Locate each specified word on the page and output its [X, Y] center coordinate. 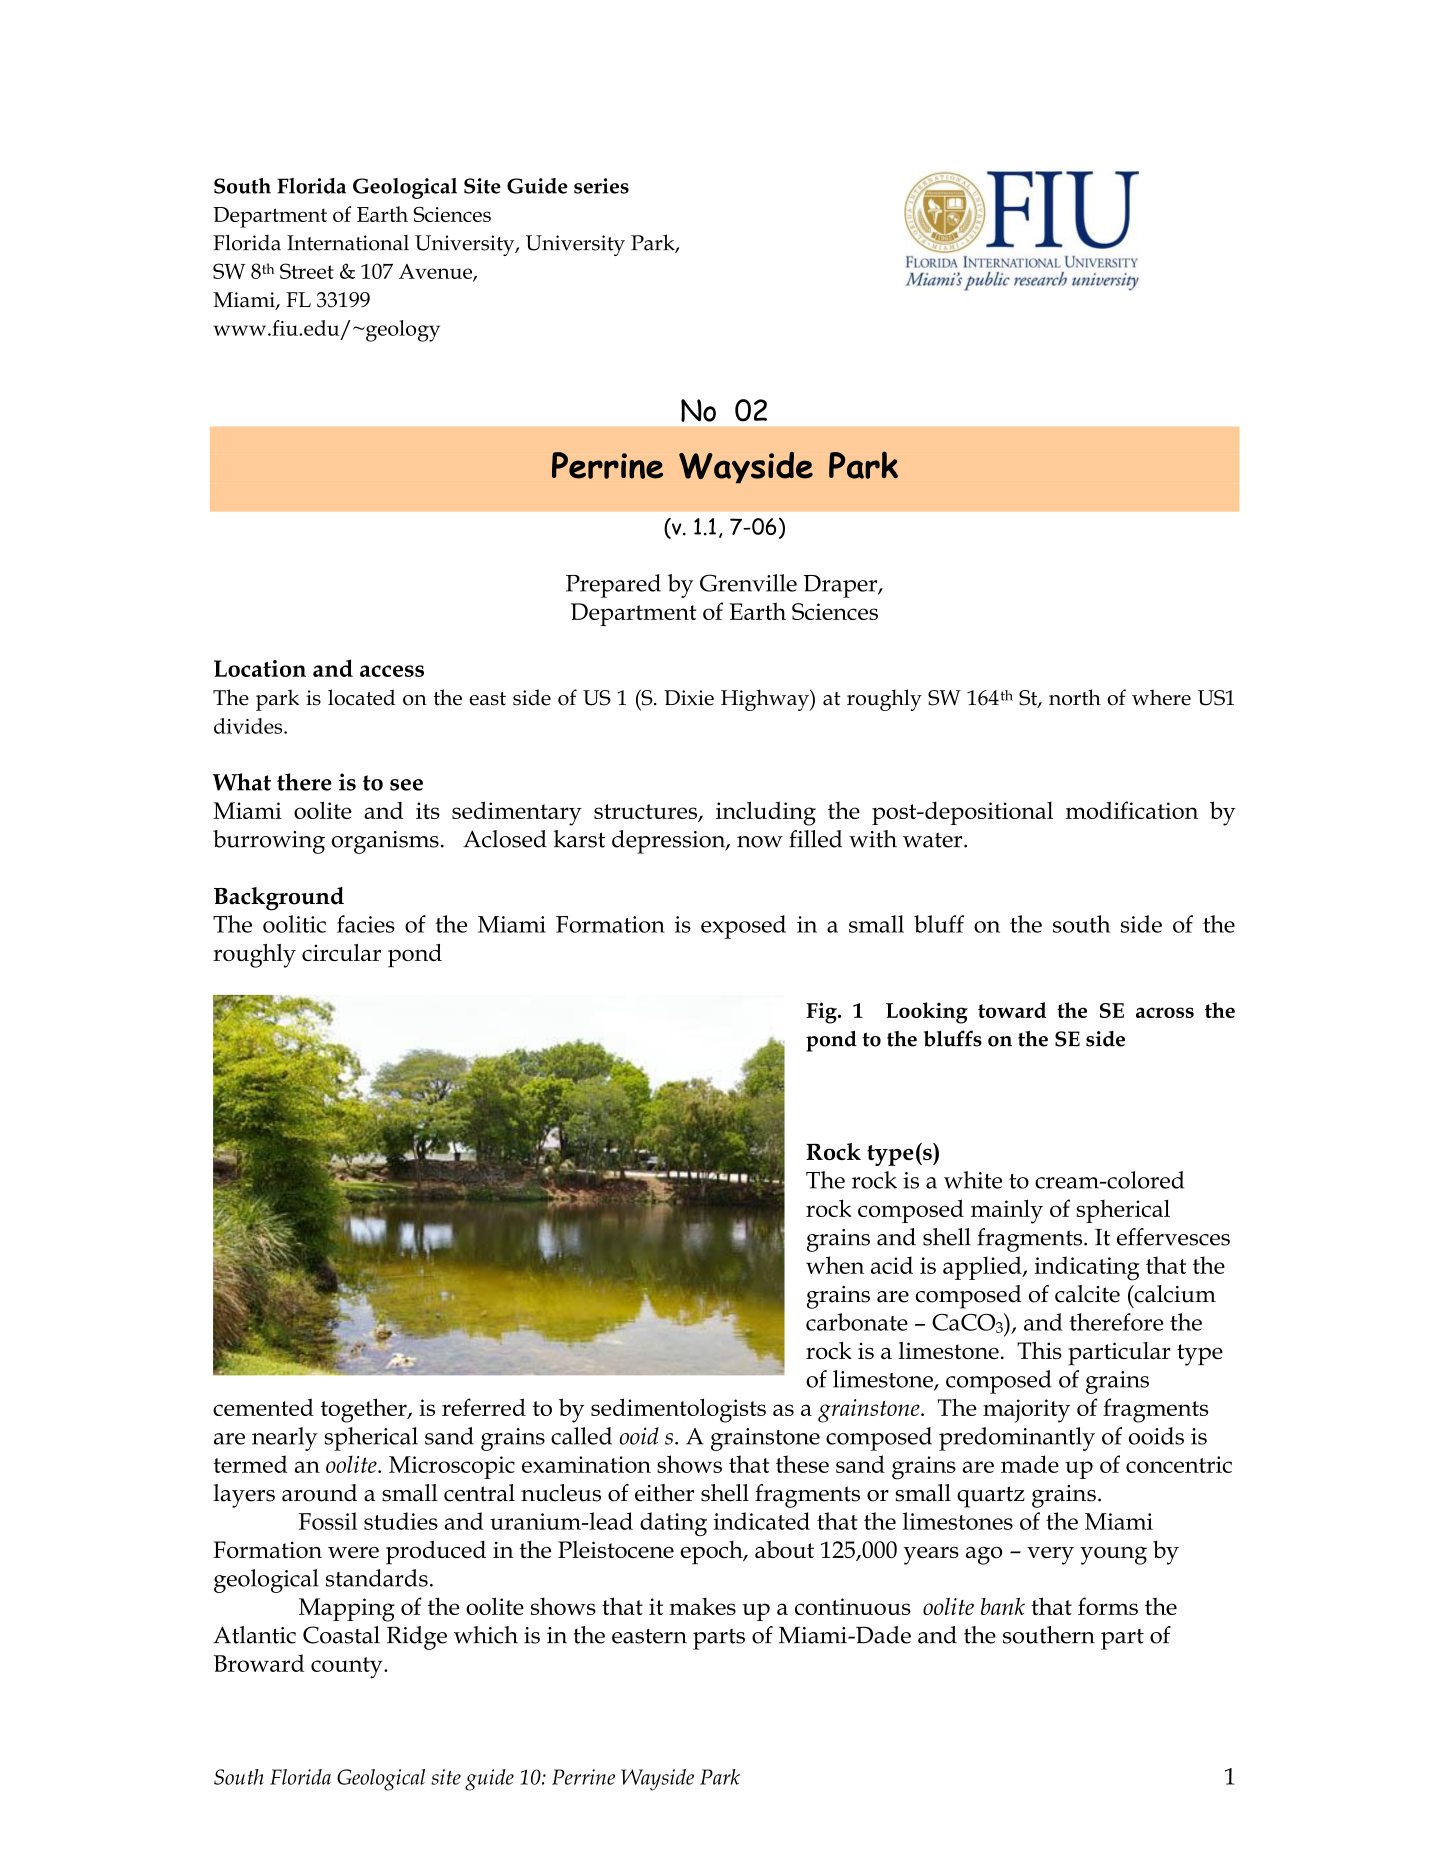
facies [366, 924]
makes [702, 1606]
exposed [743, 927]
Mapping [347, 1610]
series [601, 186]
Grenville [748, 583]
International [348, 243]
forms [1108, 1606]
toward [1012, 1010]
